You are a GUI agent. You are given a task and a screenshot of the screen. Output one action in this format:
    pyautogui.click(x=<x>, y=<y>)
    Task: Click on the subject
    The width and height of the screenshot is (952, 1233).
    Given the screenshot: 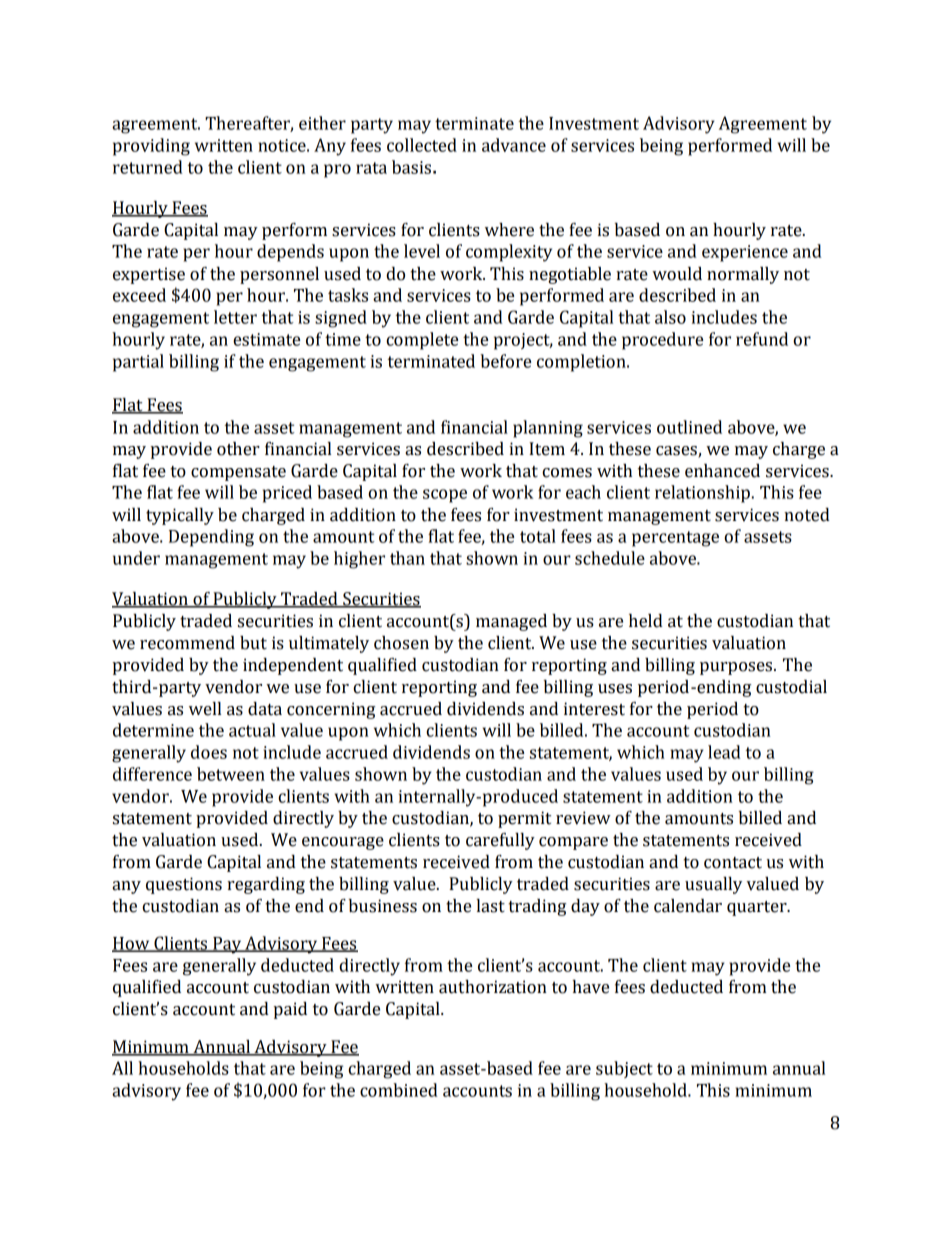 What is the action you would take?
    pyautogui.click(x=624, y=1069)
